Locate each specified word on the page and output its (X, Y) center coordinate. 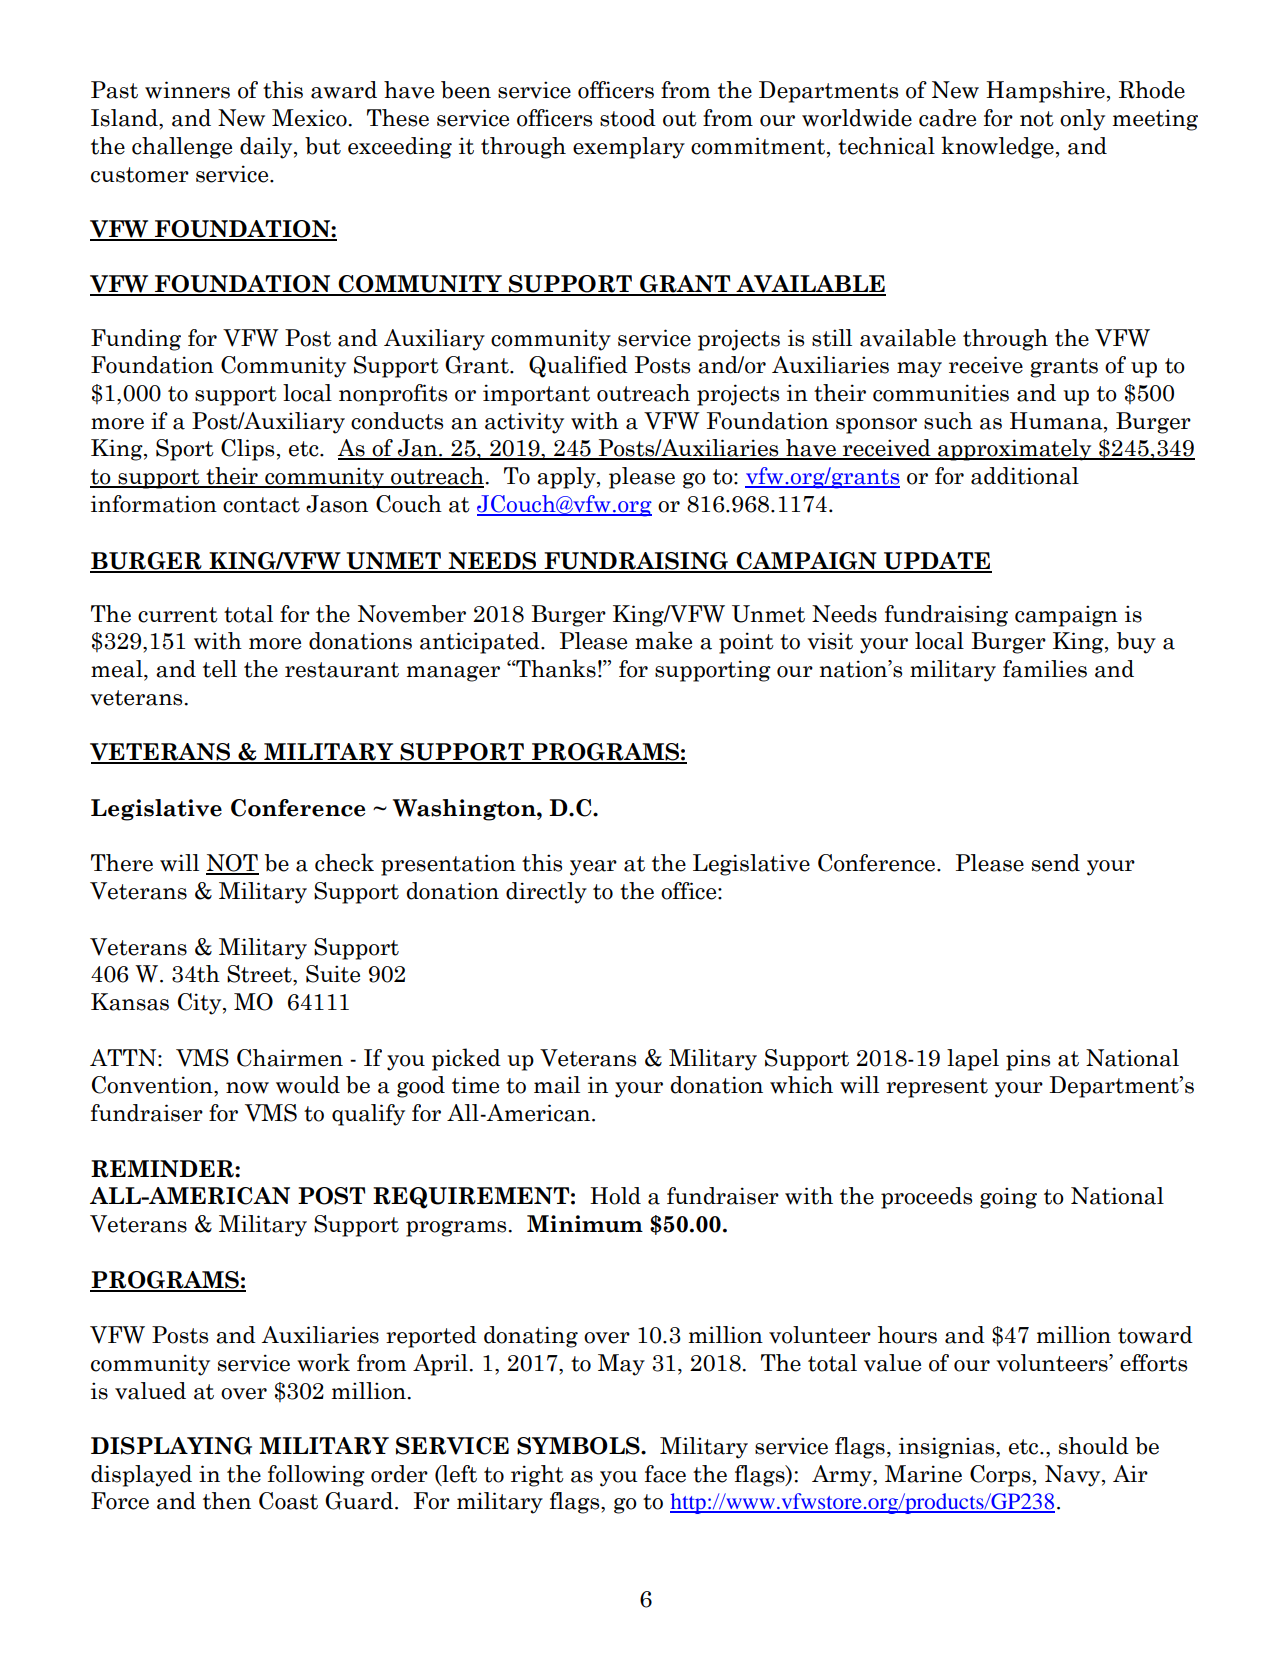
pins (1028, 1060)
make (663, 640)
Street (260, 974)
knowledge (997, 147)
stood (628, 118)
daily (267, 148)
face (665, 1474)
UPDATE (937, 562)
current (178, 615)
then (227, 1501)
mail (557, 1085)
